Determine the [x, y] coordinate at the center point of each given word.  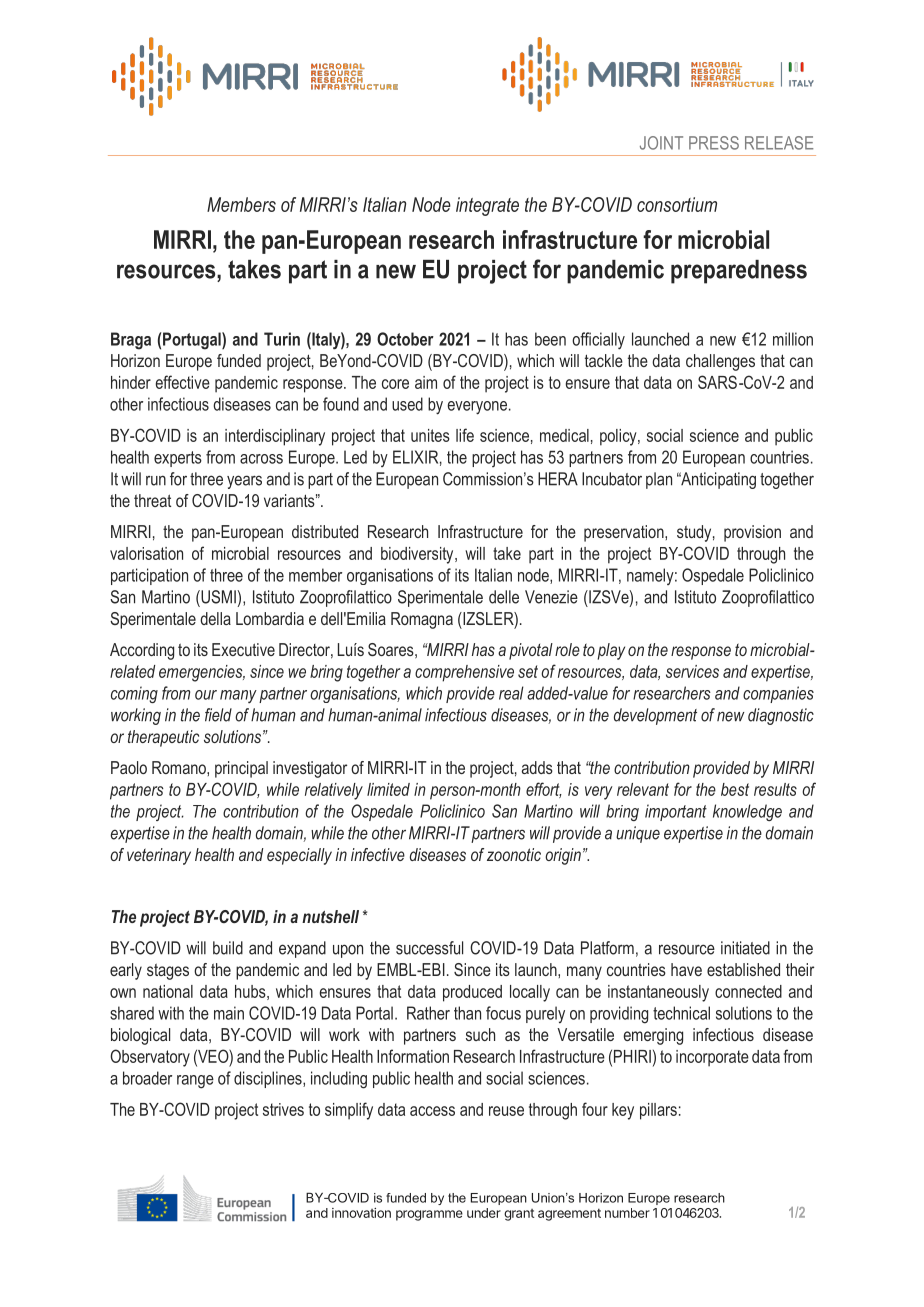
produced [472, 993]
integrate [487, 206]
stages [168, 972]
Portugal [193, 341]
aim [426, 382]
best [735, 789]
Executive [243, 649]
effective [183, 382]
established [743, 969]
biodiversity [418, 555]
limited [388, 789]
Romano [180, 767]
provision [752, 533]
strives [283, 1109]
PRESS [714, 143]
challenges [720, 362]
